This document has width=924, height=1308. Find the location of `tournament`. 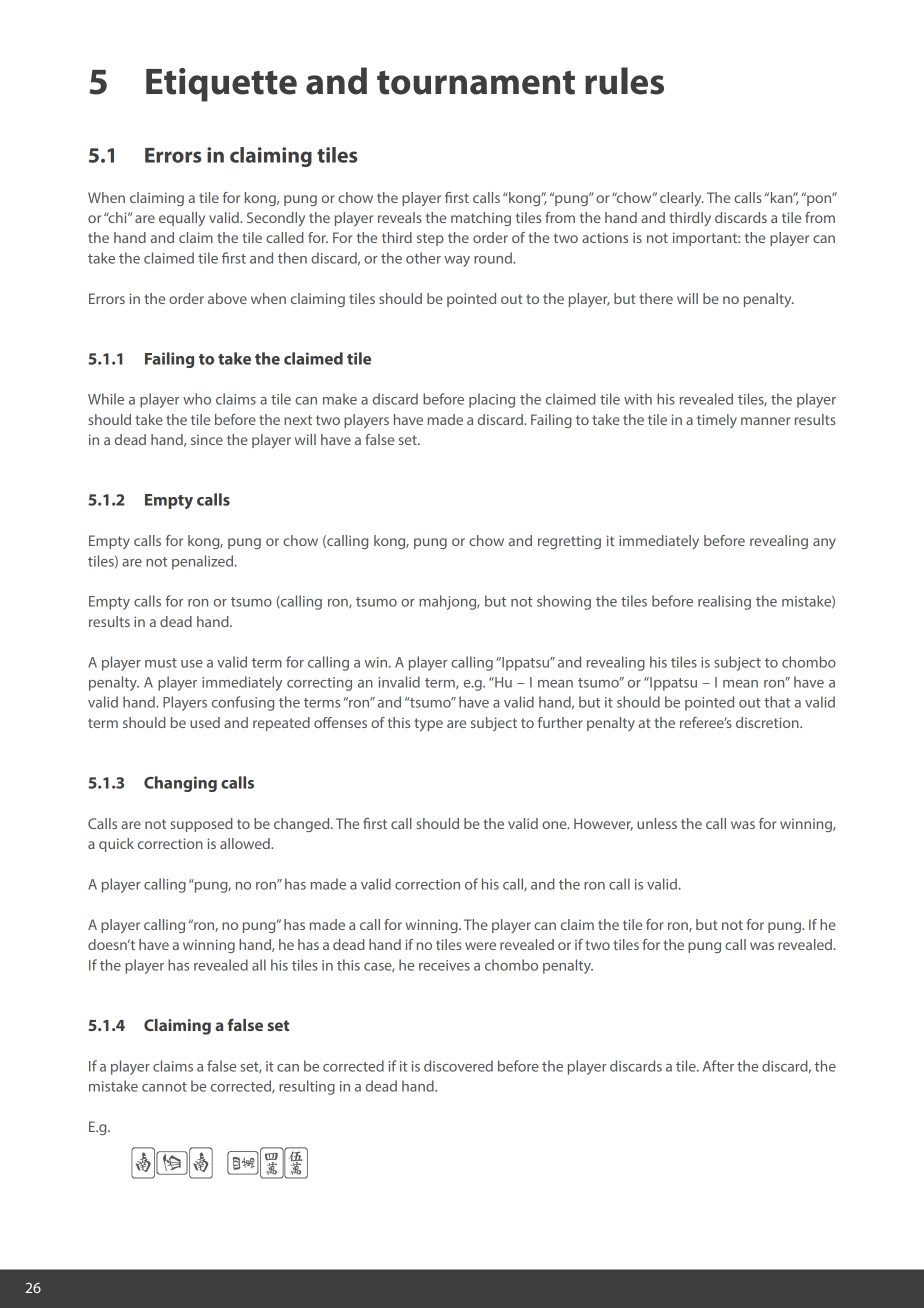

tournament is located at coordinates (476, 82).
